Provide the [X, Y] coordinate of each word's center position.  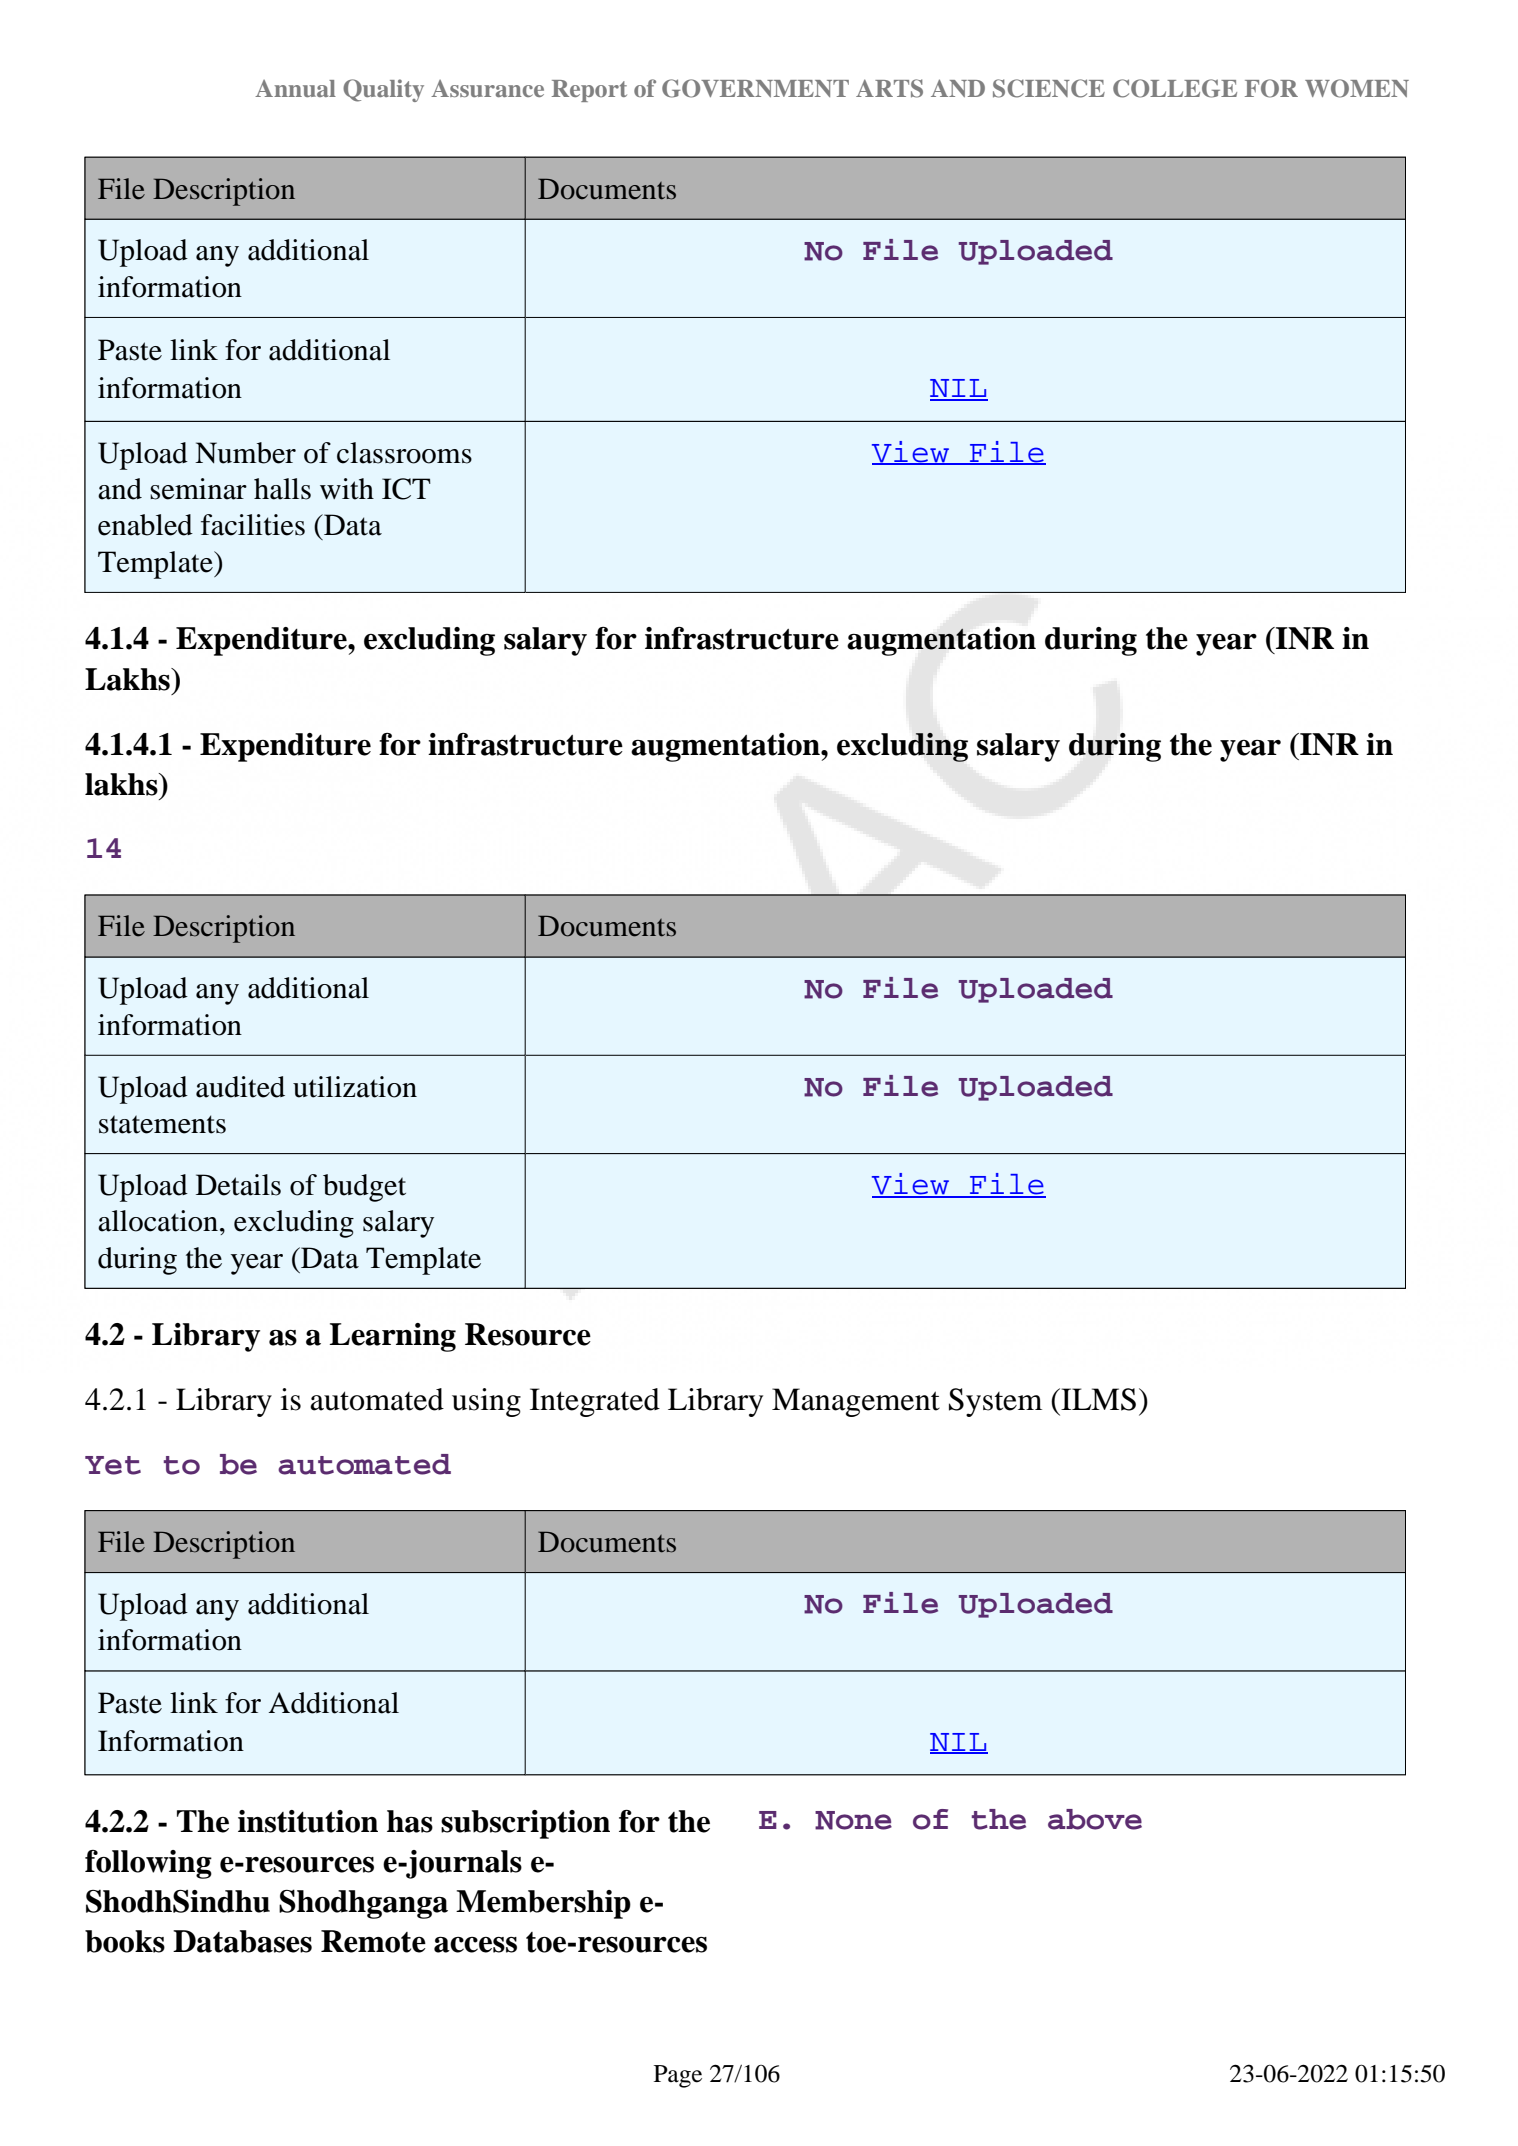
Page [678, 2076]
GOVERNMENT [755, 88]
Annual [295, 88]
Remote [373, 1941]
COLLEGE [1175, 88]
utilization [355, 1087]
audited [240, 1087]
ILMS [1097, 1399]
